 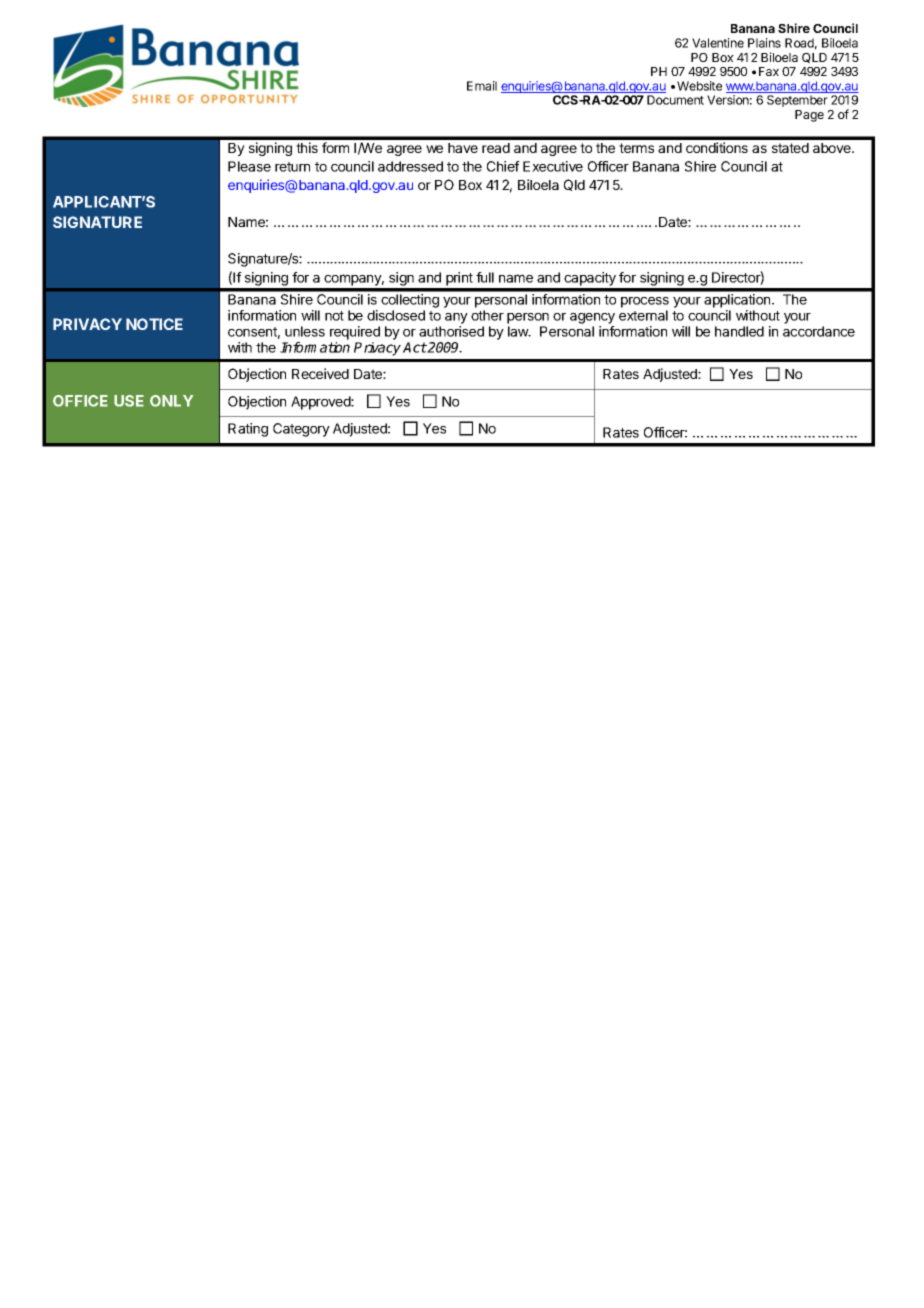 I want to click on Rating, so click(x=248, y=430).
